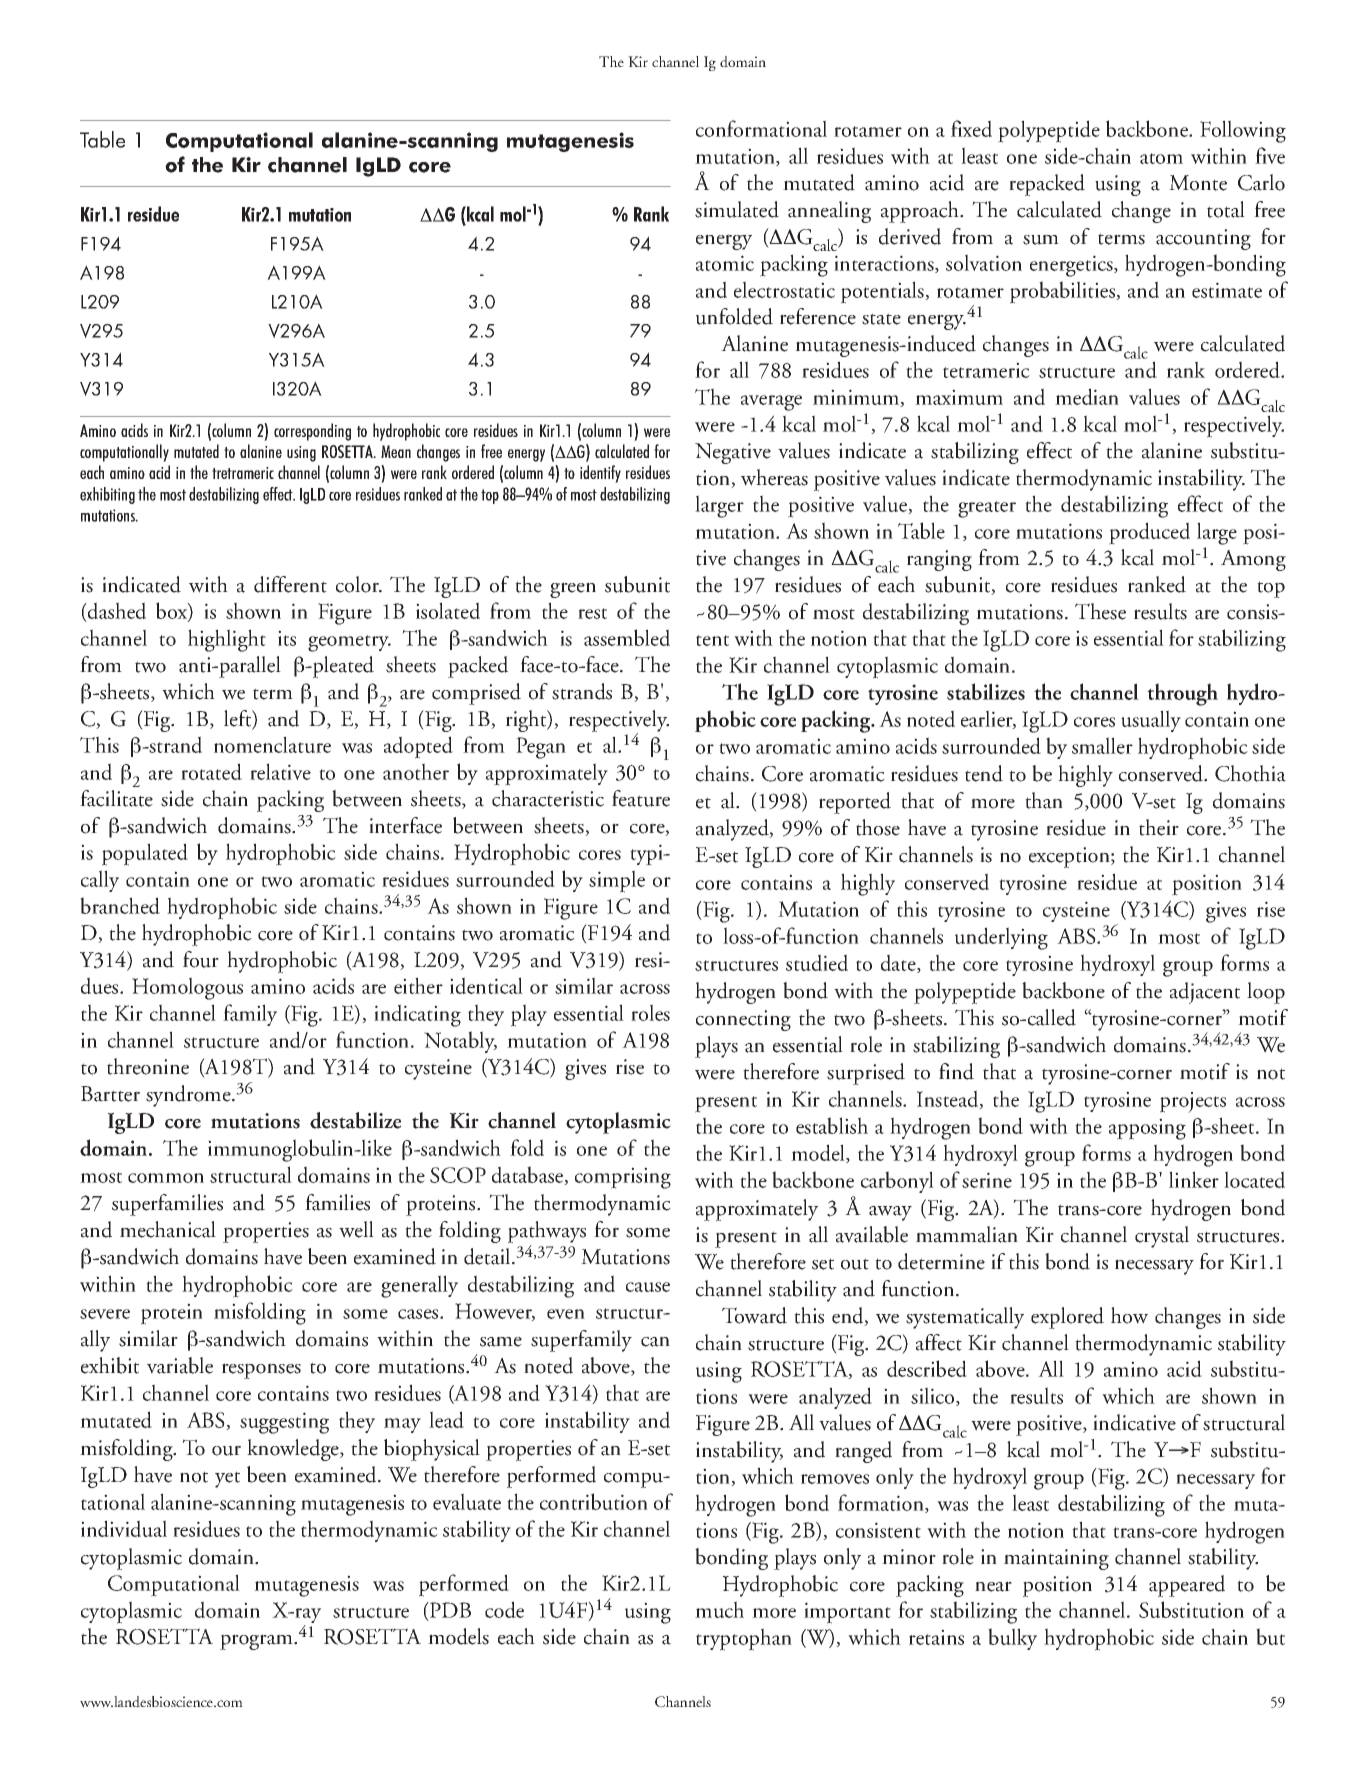  I want to click on simulated, so click(737, 209).
